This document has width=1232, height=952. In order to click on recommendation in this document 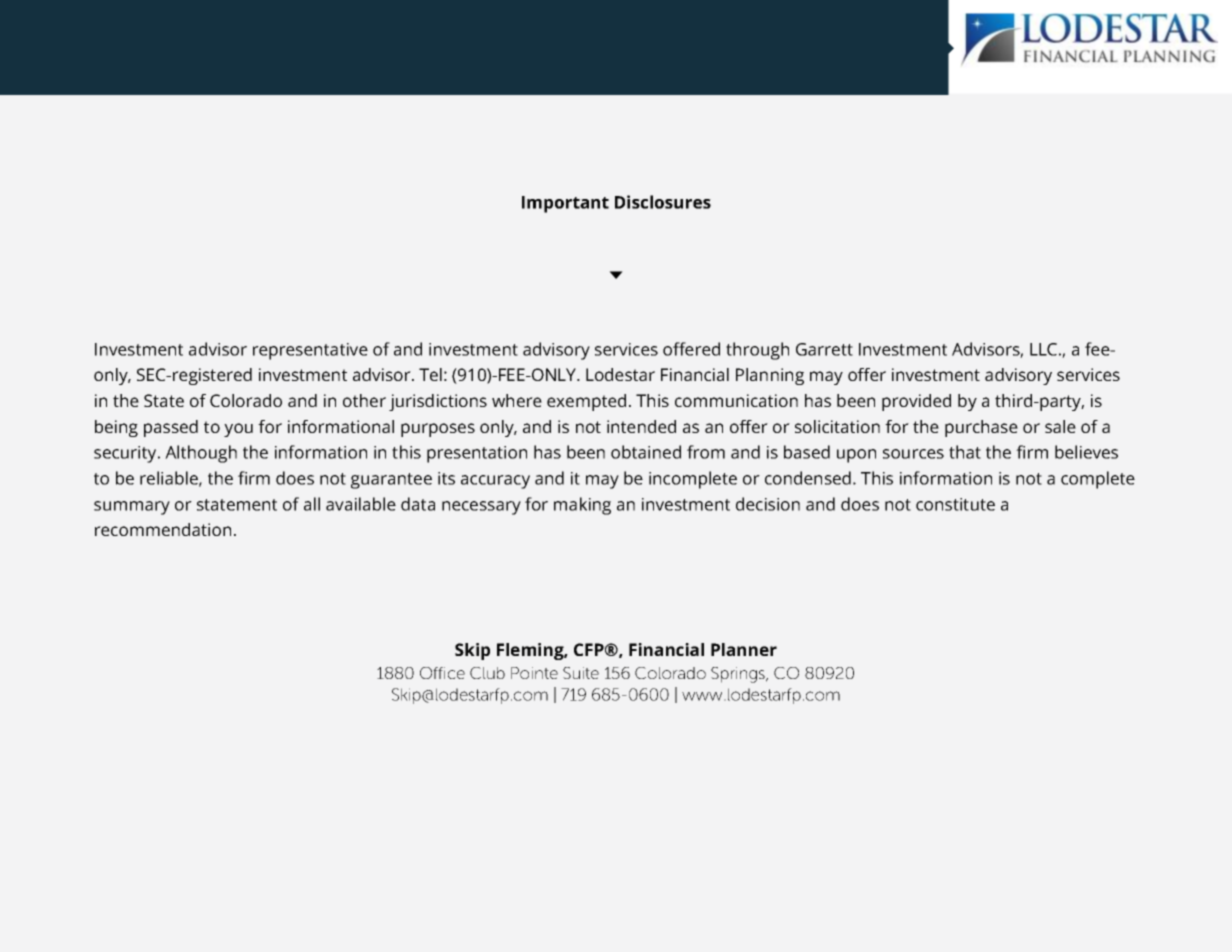, I will do `click(163, 529)`.
